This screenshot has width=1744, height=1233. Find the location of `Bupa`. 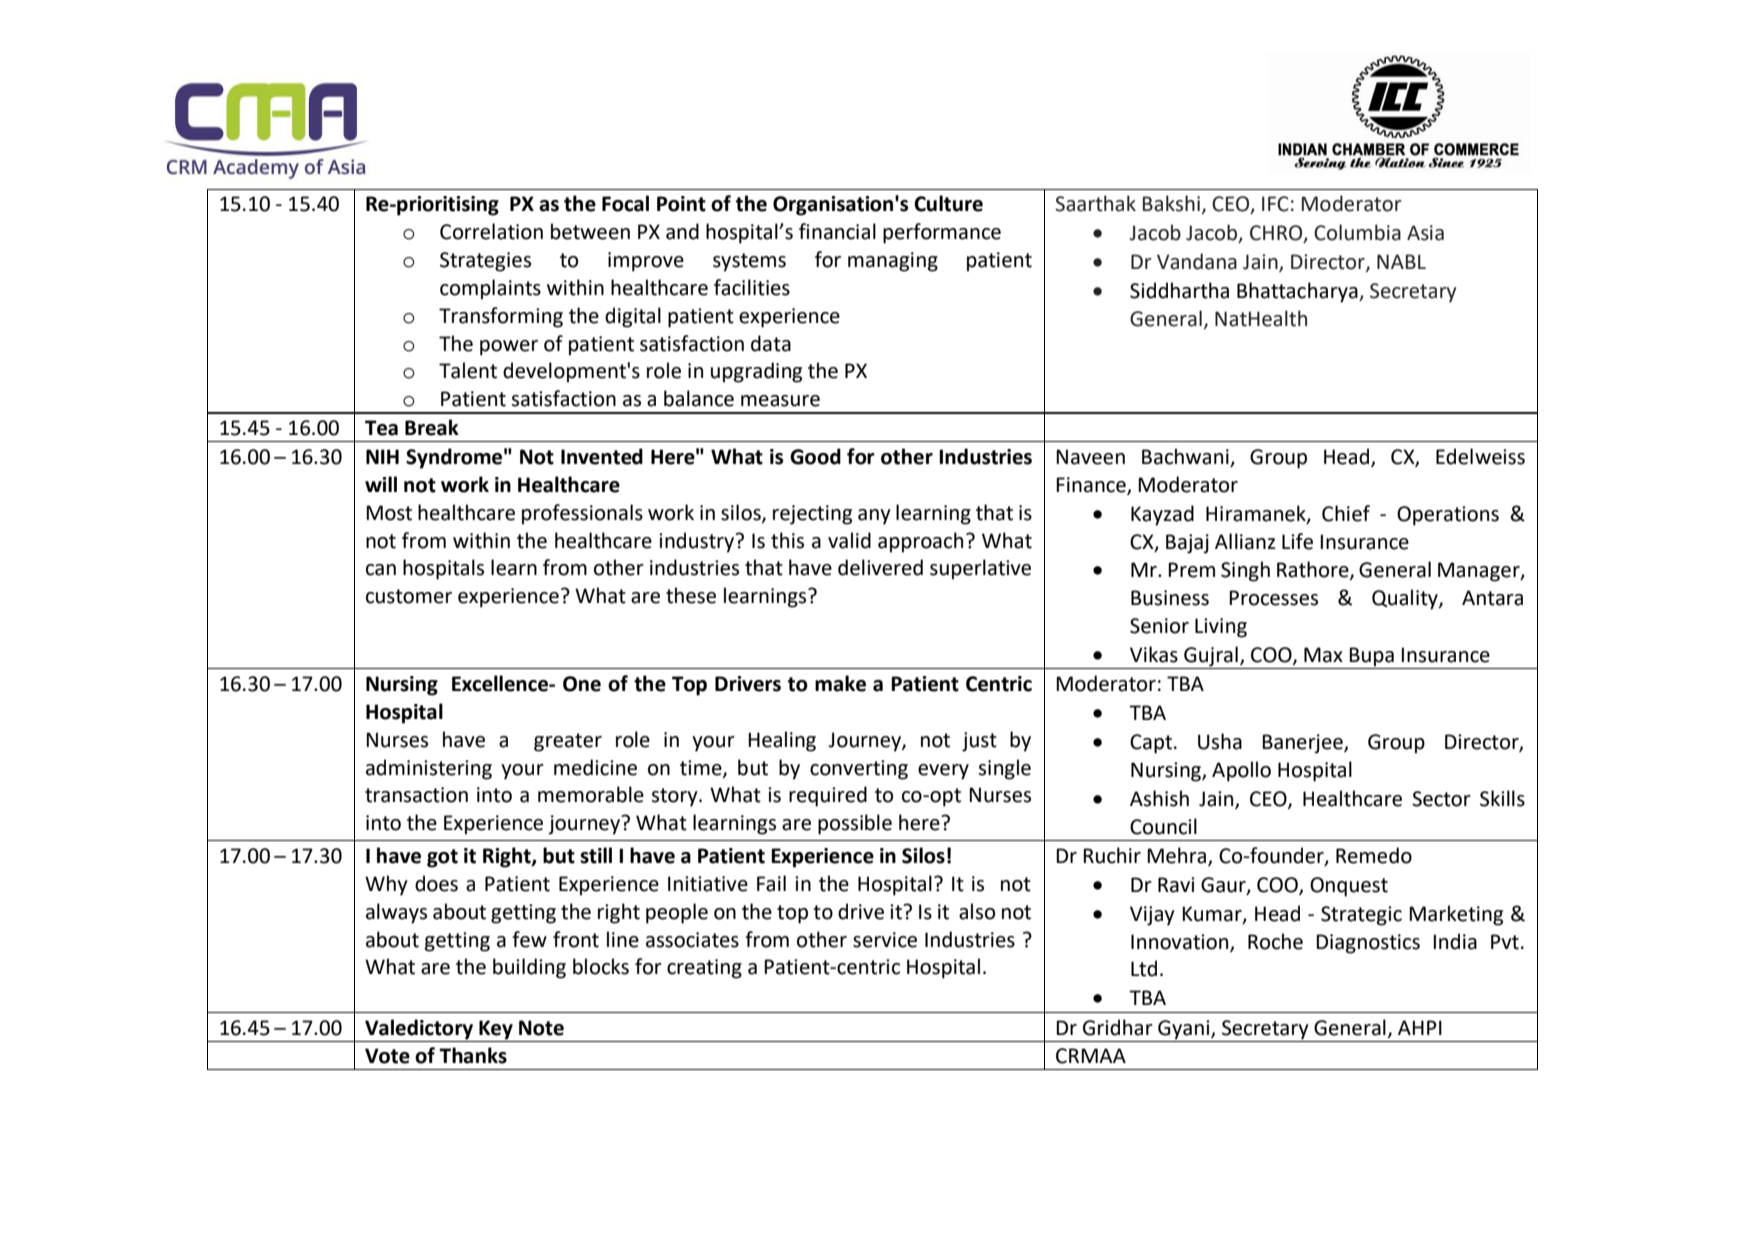

Bupa is located at coordinates (1372, 658).
